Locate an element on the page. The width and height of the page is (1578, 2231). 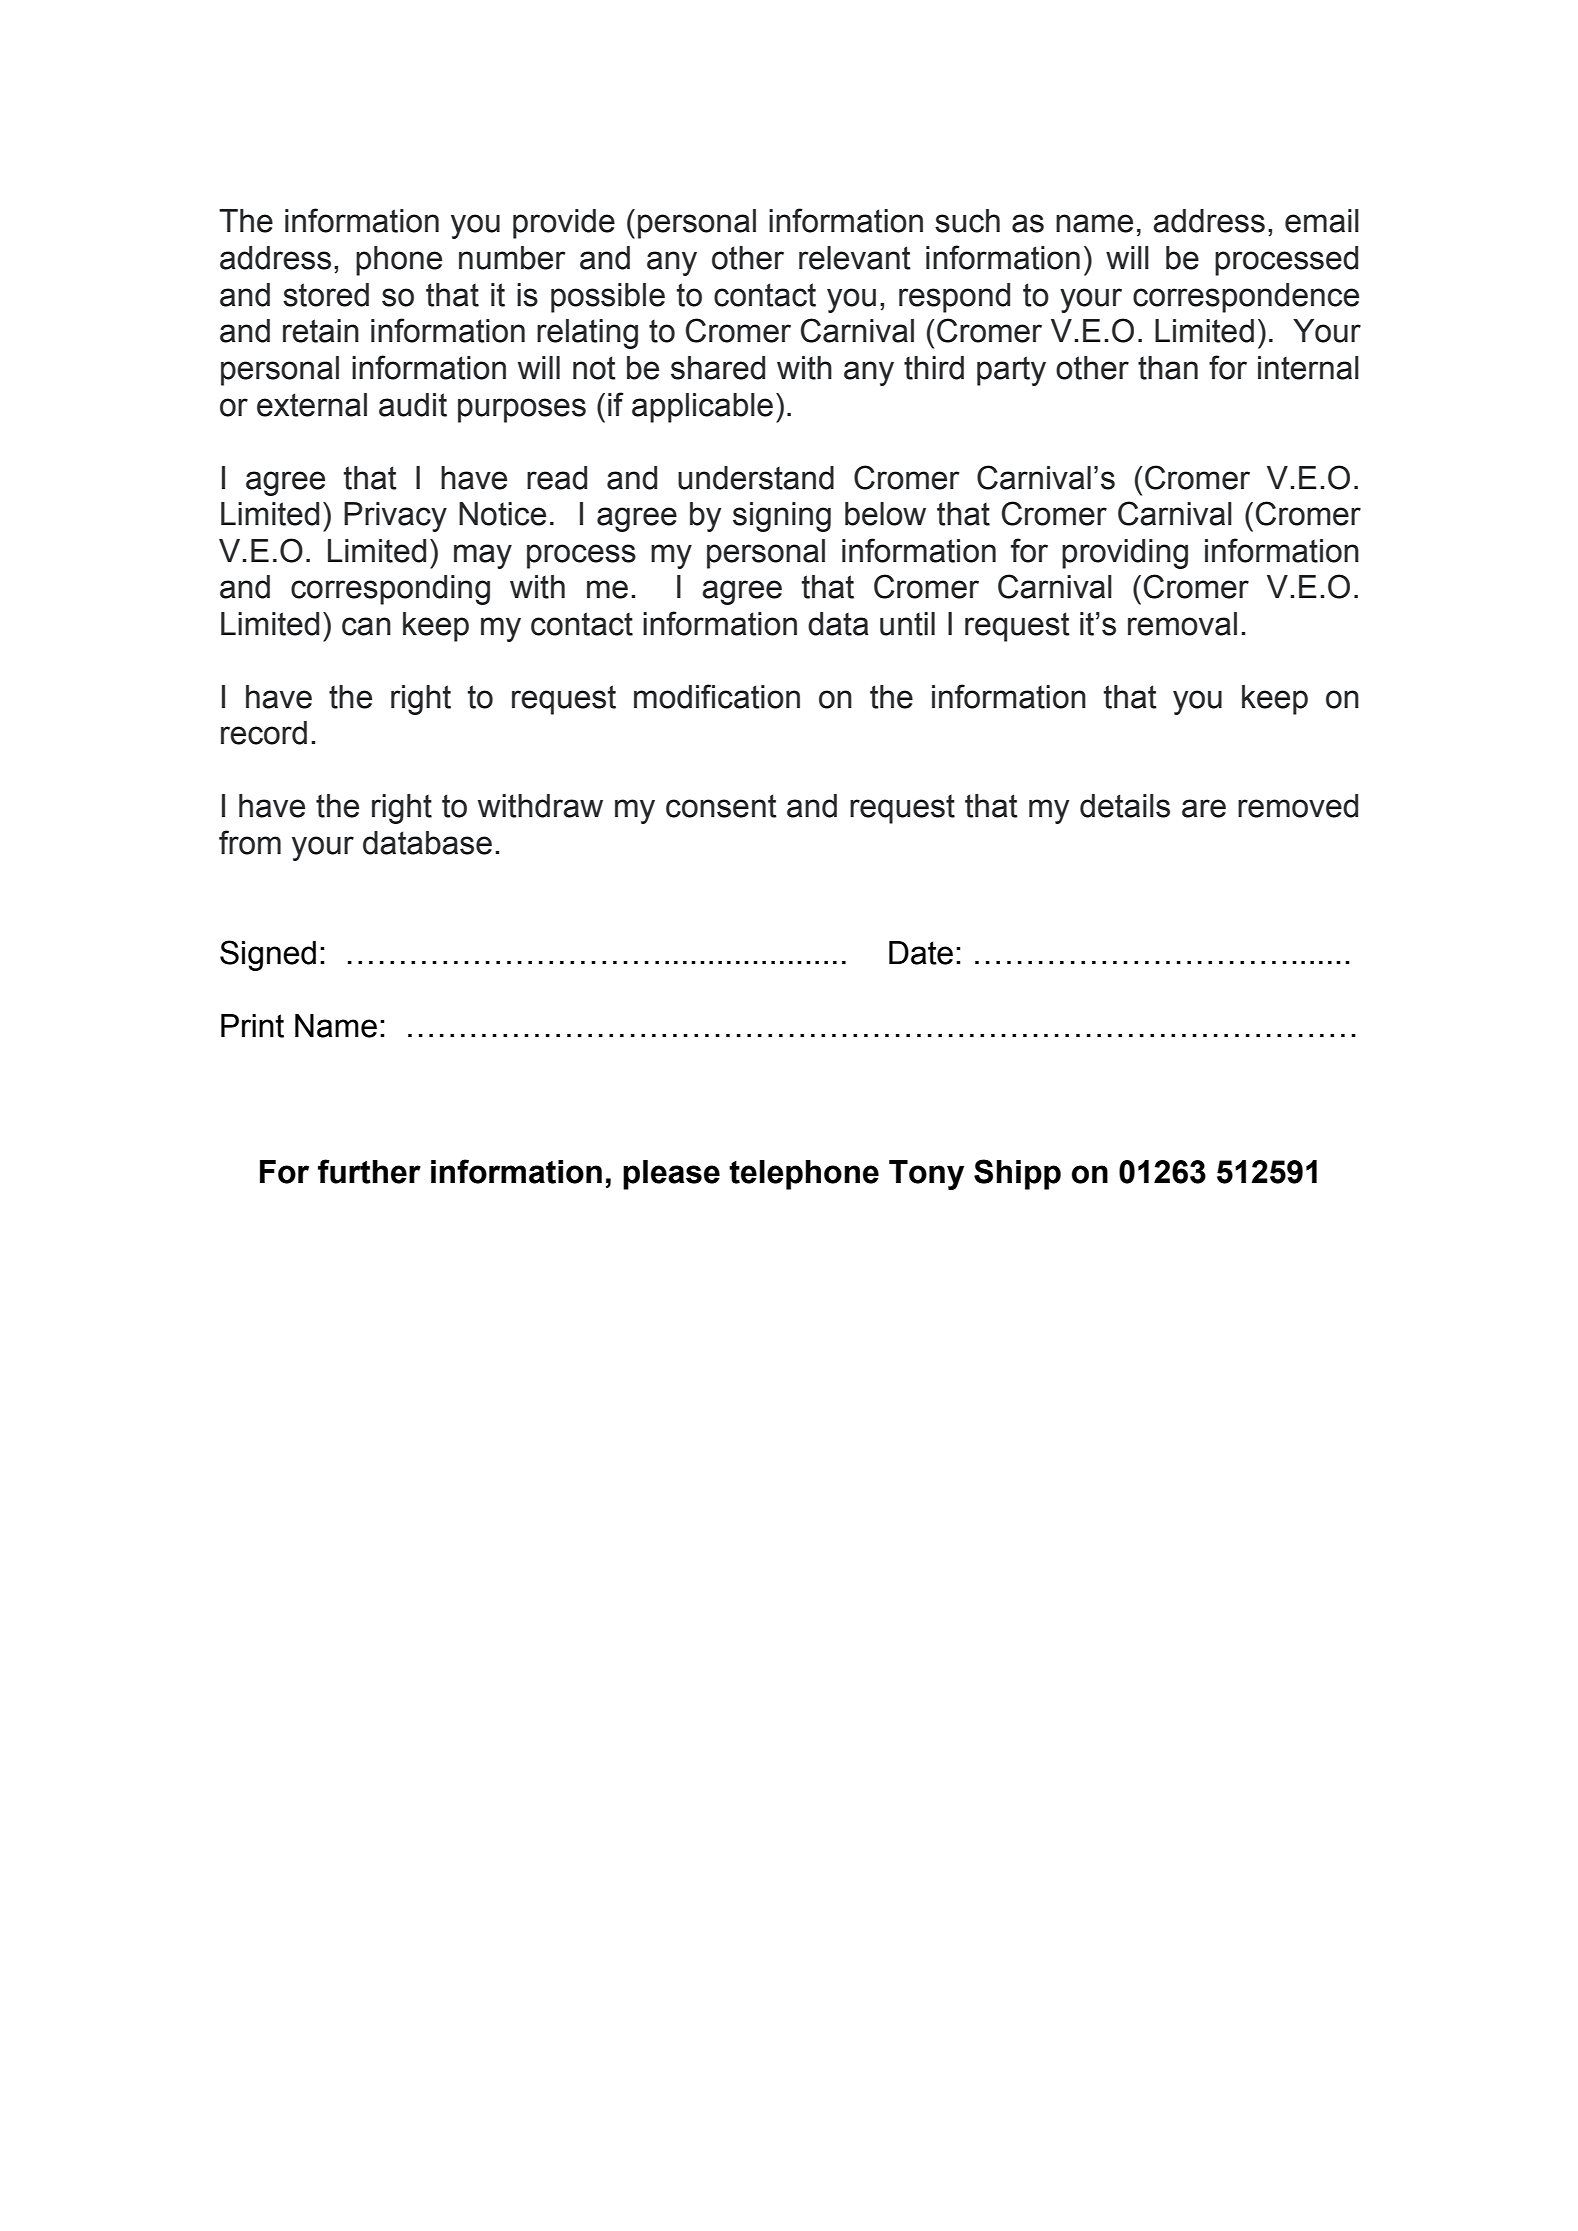
removal is located at coordinates (1182, 624).
